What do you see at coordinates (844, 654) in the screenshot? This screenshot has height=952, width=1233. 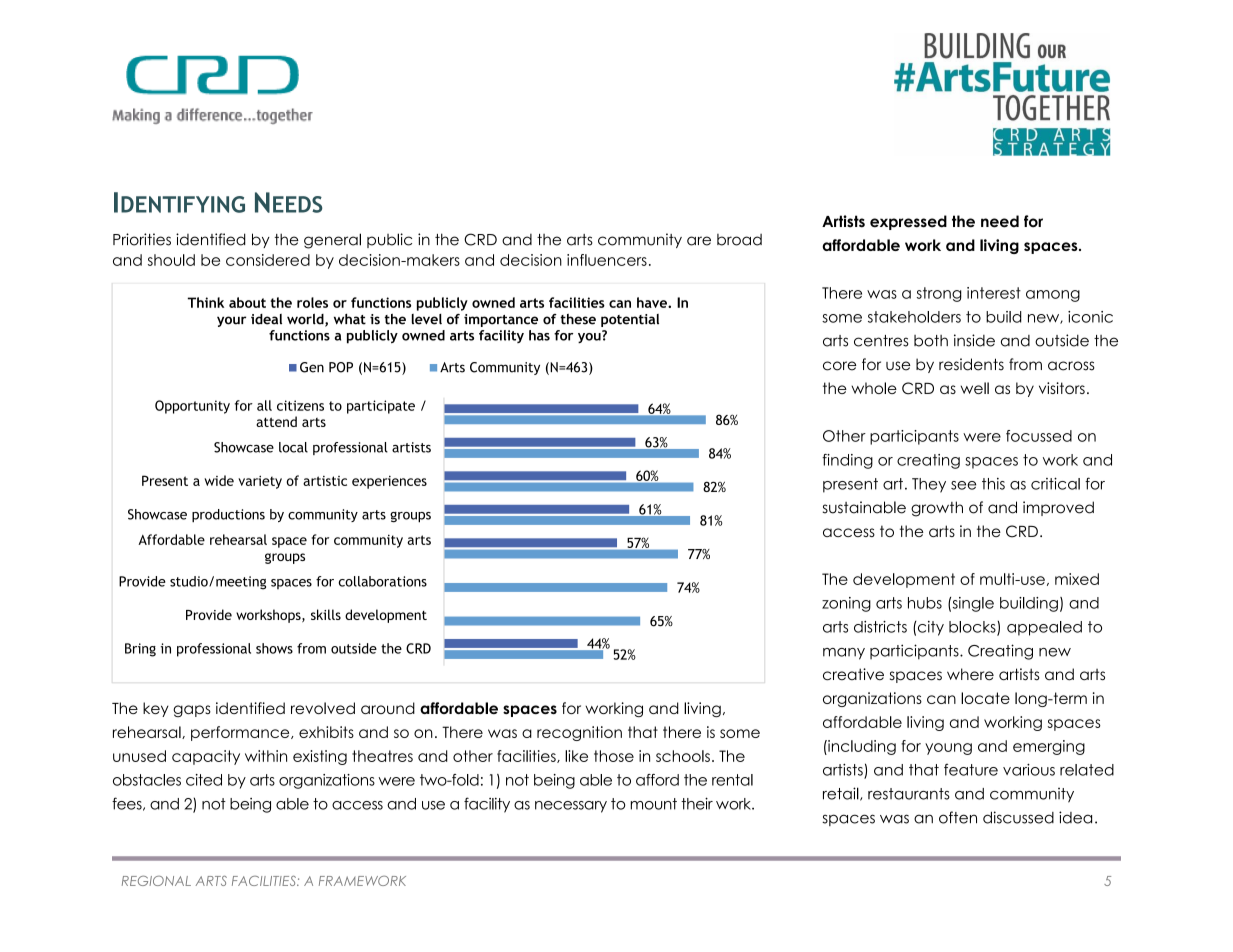 I see `many` at bounding box center [844, 654].
